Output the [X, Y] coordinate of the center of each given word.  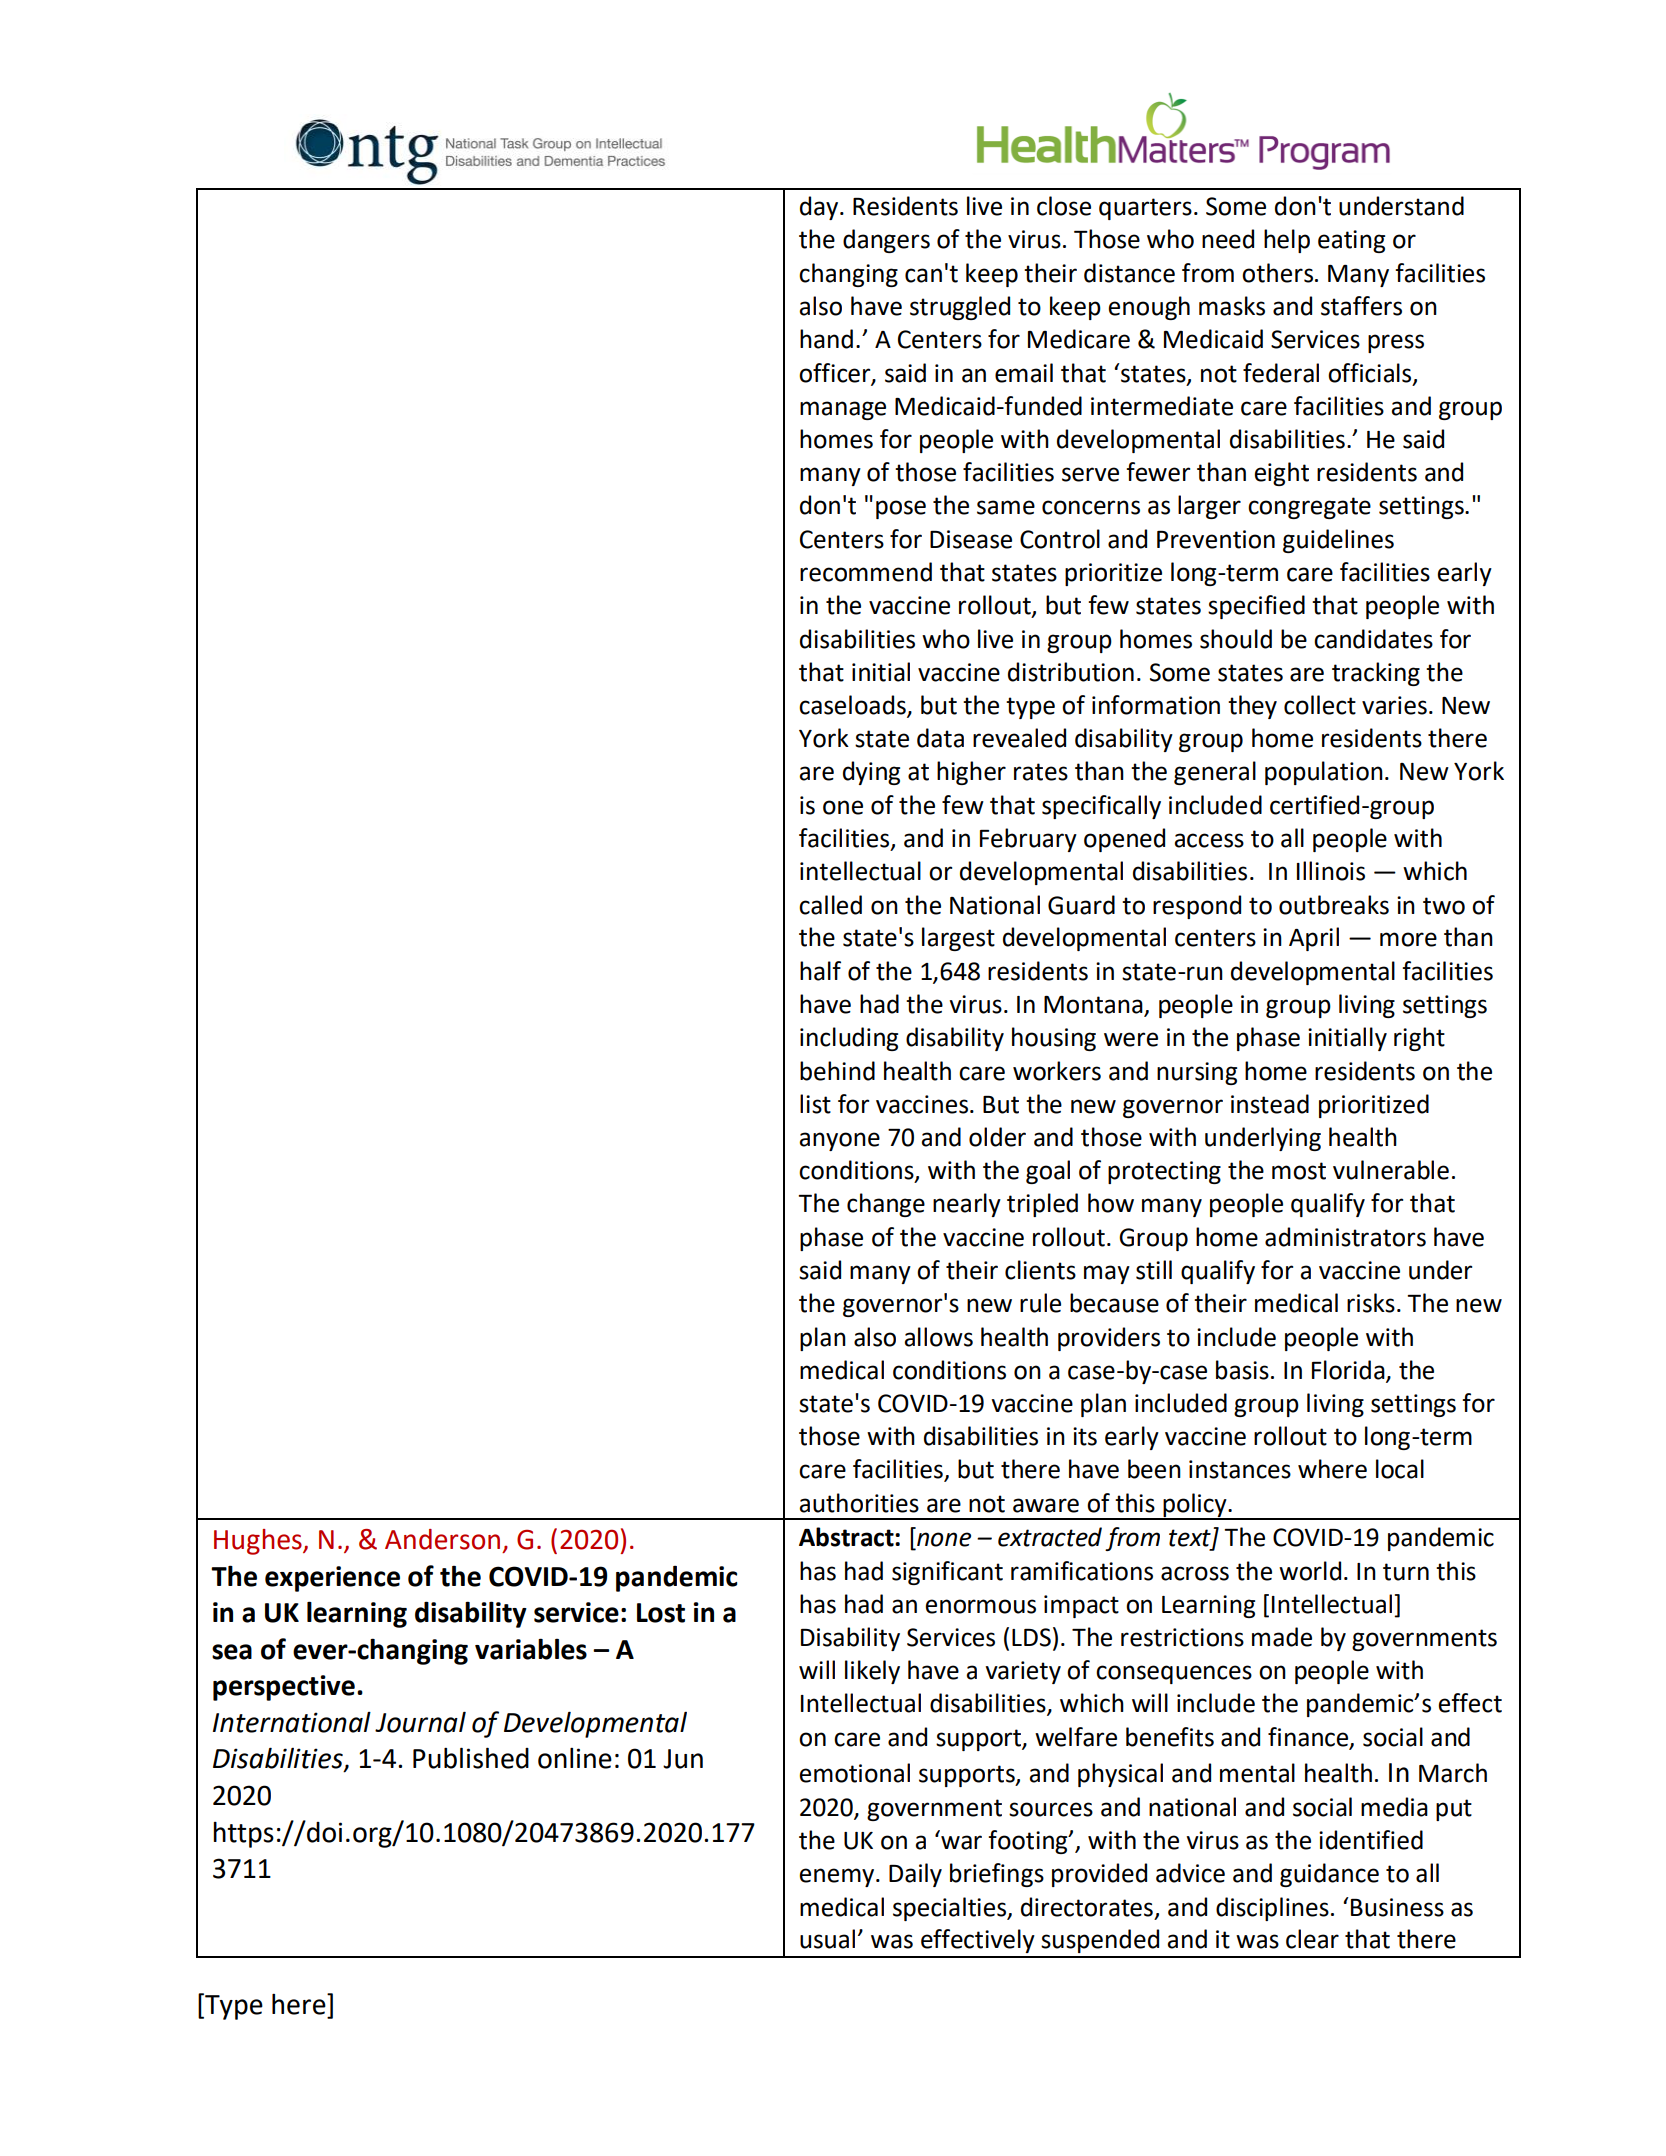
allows [938, 1337]
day [820, 208]
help [1287, 241]
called [830, 905]
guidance [1329, 1875]
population [1324, 773]
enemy [838, 1877]
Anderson [442, 1539]
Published [471, 1758]
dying [871, 773]
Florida [1349, 1371]
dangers [886, 241]
